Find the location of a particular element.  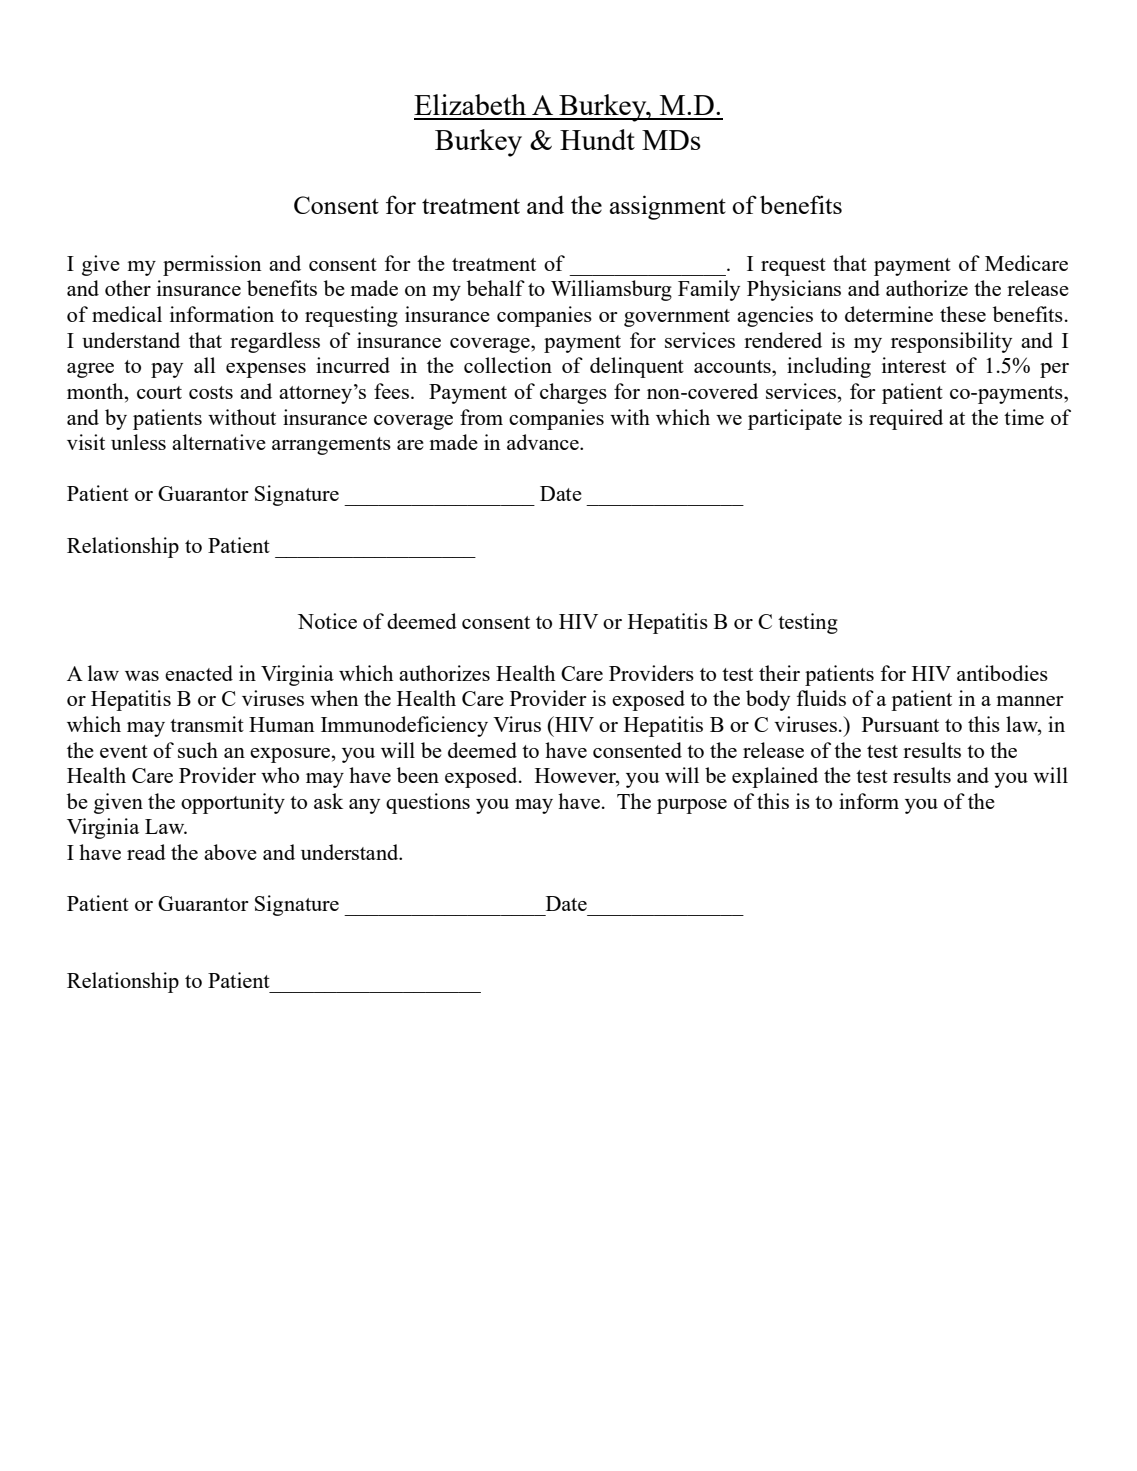

required is located at coordinates (906, 419).
